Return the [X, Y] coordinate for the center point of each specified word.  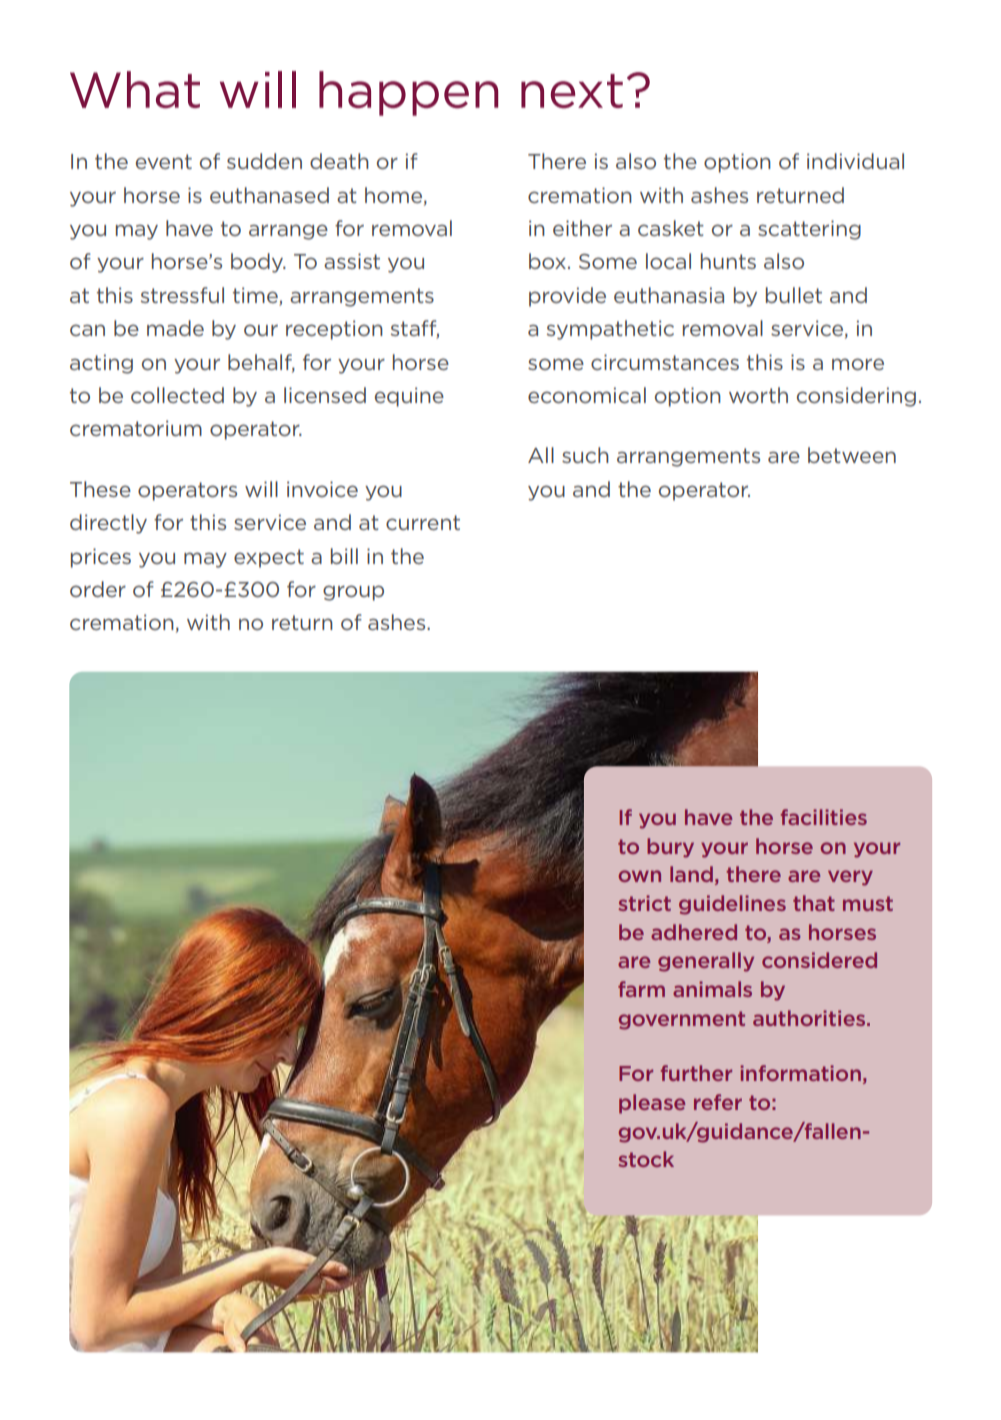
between [852, 455]
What [135, 89]
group [353, 593]
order [98, 589]
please [652, 1104]
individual [855, 161]
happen [408, 93]
